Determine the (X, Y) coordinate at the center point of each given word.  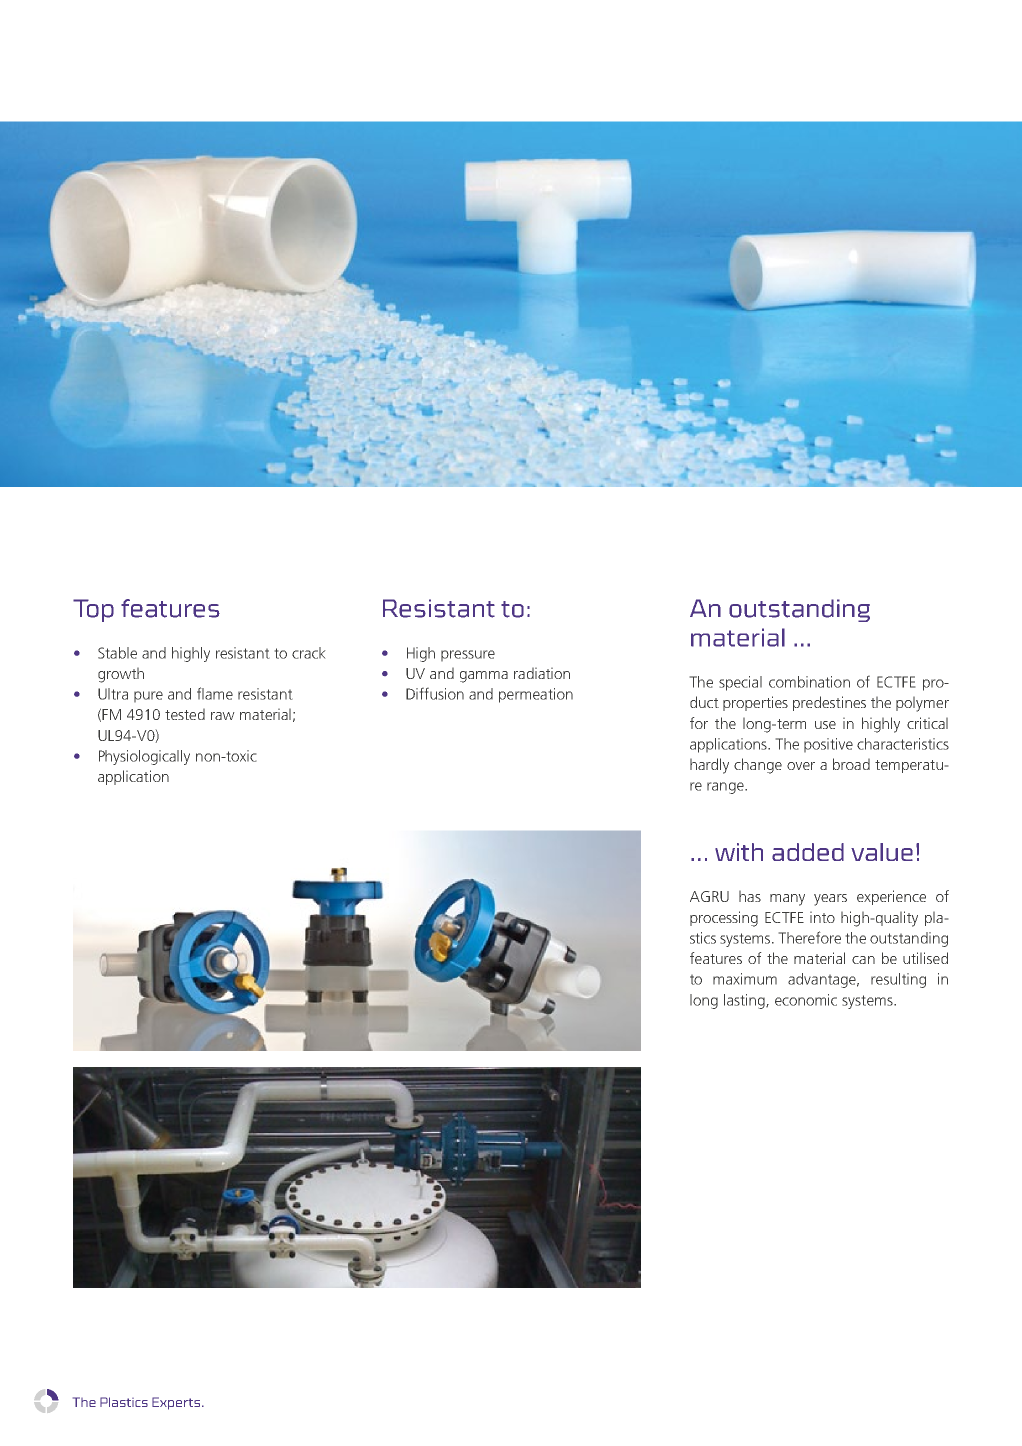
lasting (745, 1001)
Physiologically (144, 757)
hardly (709, 766)
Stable (117, 653)
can (863, 960)
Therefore (809, 937)
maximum (745, 979)
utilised (925, 958)
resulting (898, 980)
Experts (177, 1403)
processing (724, 919)
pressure (468, 656)
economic (806, 1000)
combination (809, 682)
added (808, 852)
